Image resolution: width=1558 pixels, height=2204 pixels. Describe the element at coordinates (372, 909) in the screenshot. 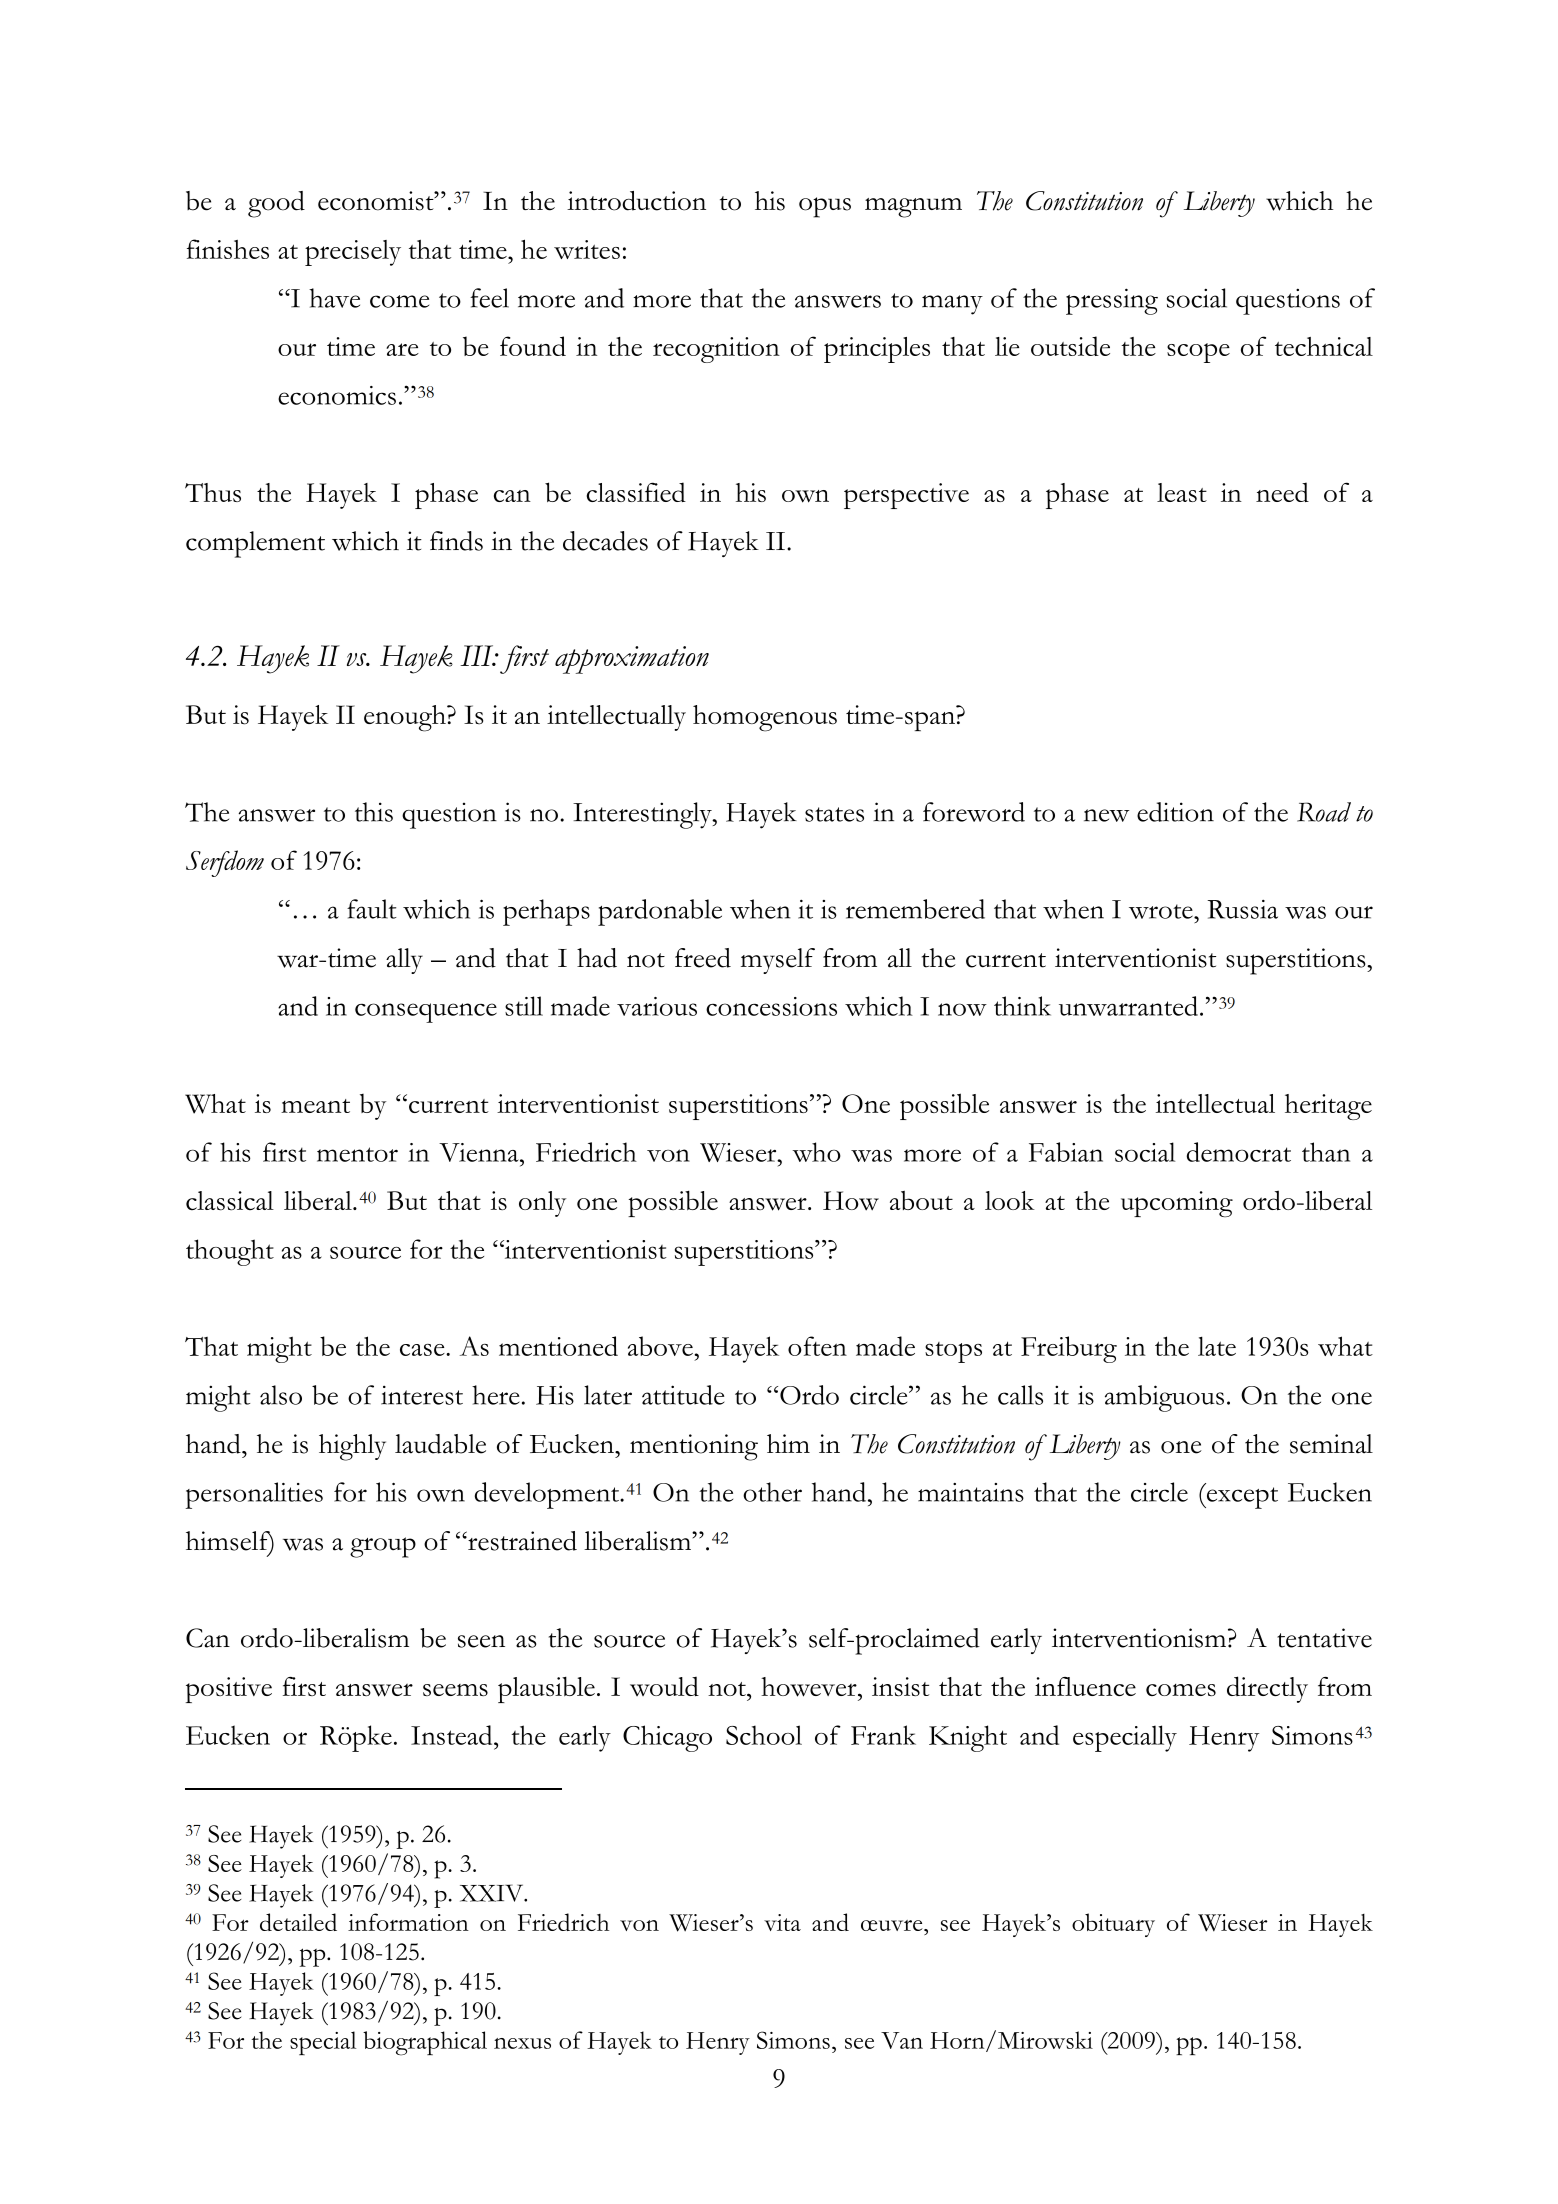

I see `fault` at that location.
